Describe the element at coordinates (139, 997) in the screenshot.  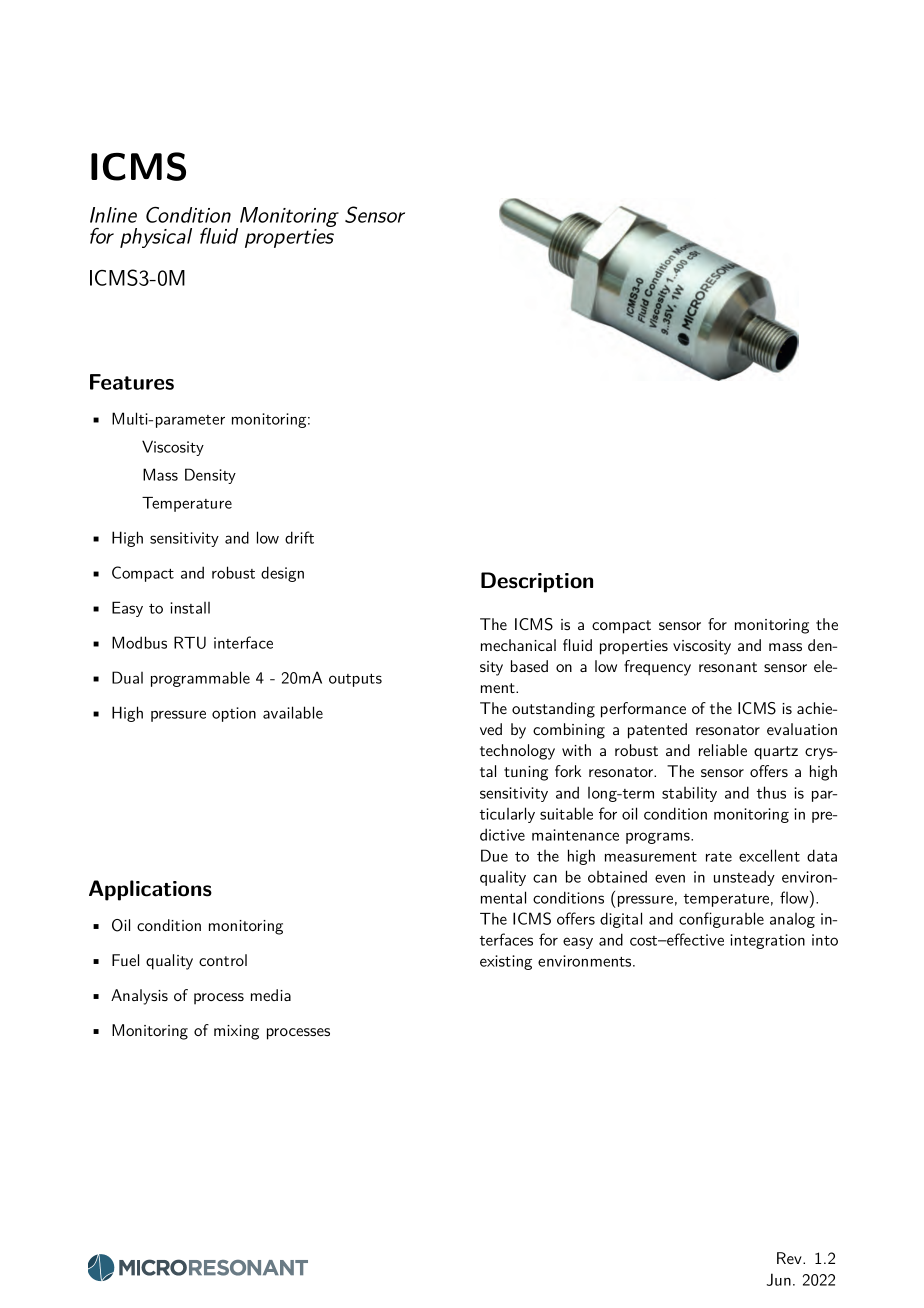
I see `Analysis` at that location.
